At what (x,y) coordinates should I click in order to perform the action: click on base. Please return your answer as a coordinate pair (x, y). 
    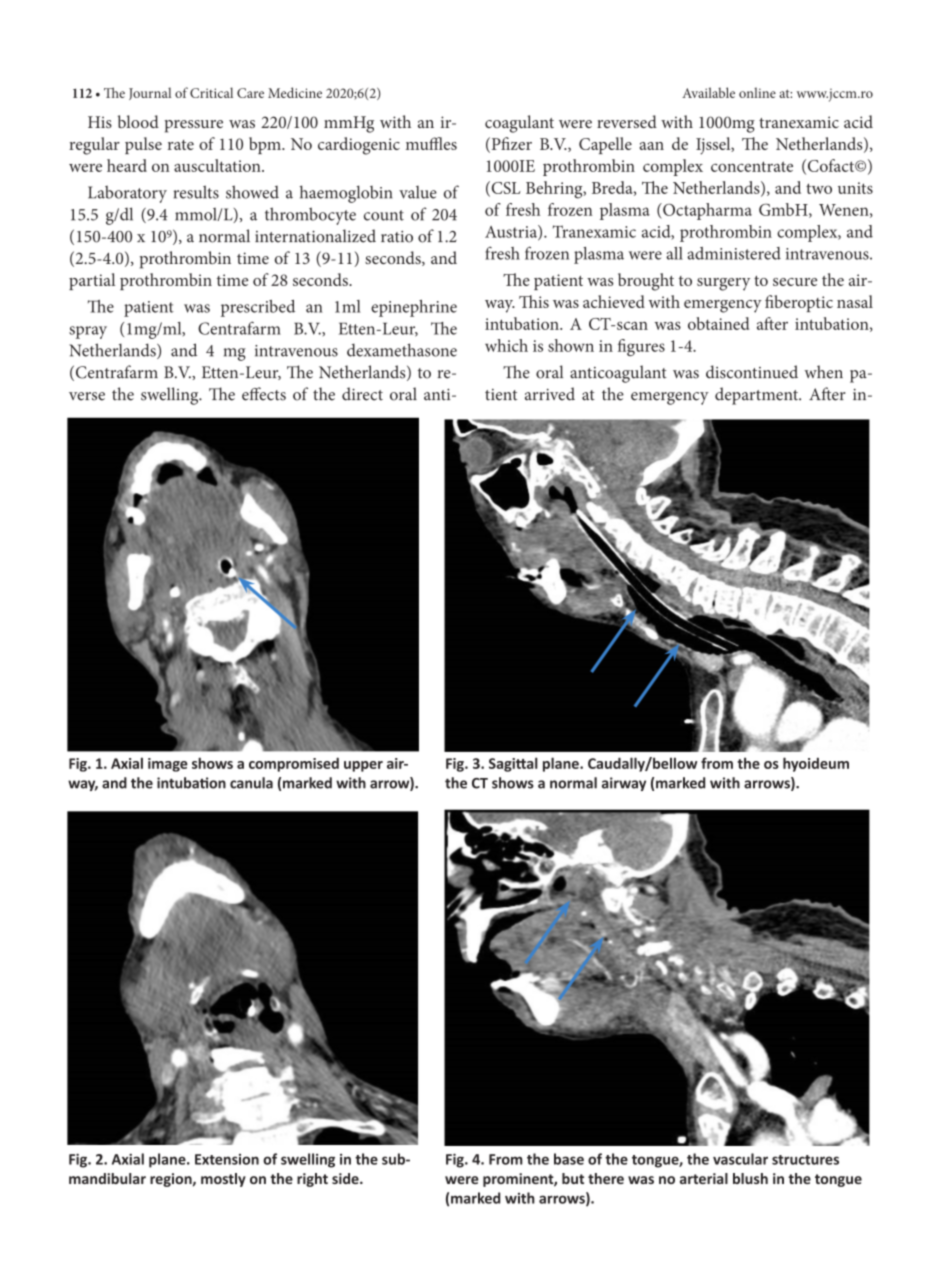
    Looking at the image, I should click on (569, 1159).
